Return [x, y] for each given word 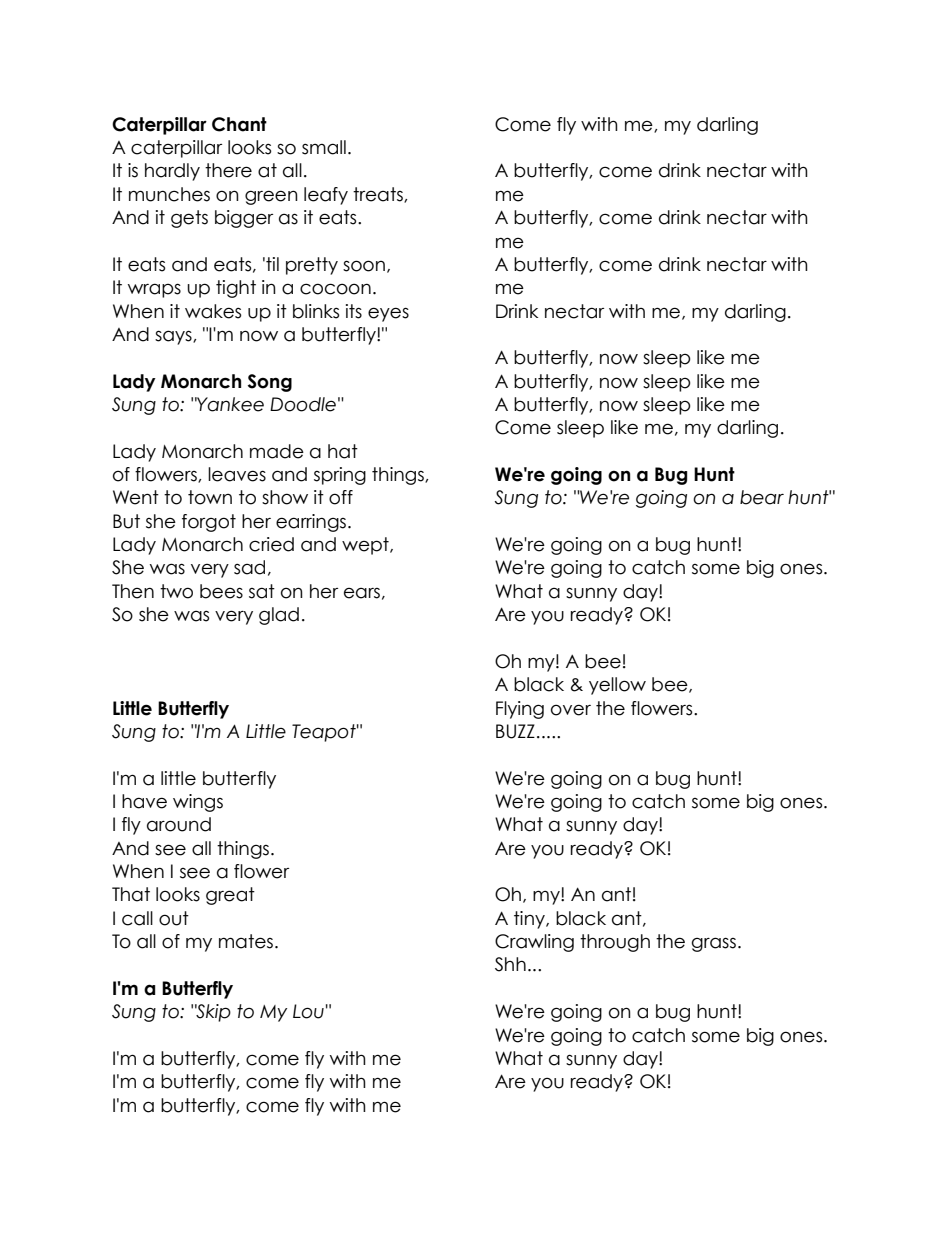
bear [762, 497]
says [174, 337]
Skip [213, 1013]
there [228, 170]
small [324, 147]
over [571, 710]
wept [366, 546]
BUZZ [515, 731]
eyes [388, 314]
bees [221, 591]
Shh [510, 964]
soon [364, 266]
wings [198, 803]
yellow [617, 686]
